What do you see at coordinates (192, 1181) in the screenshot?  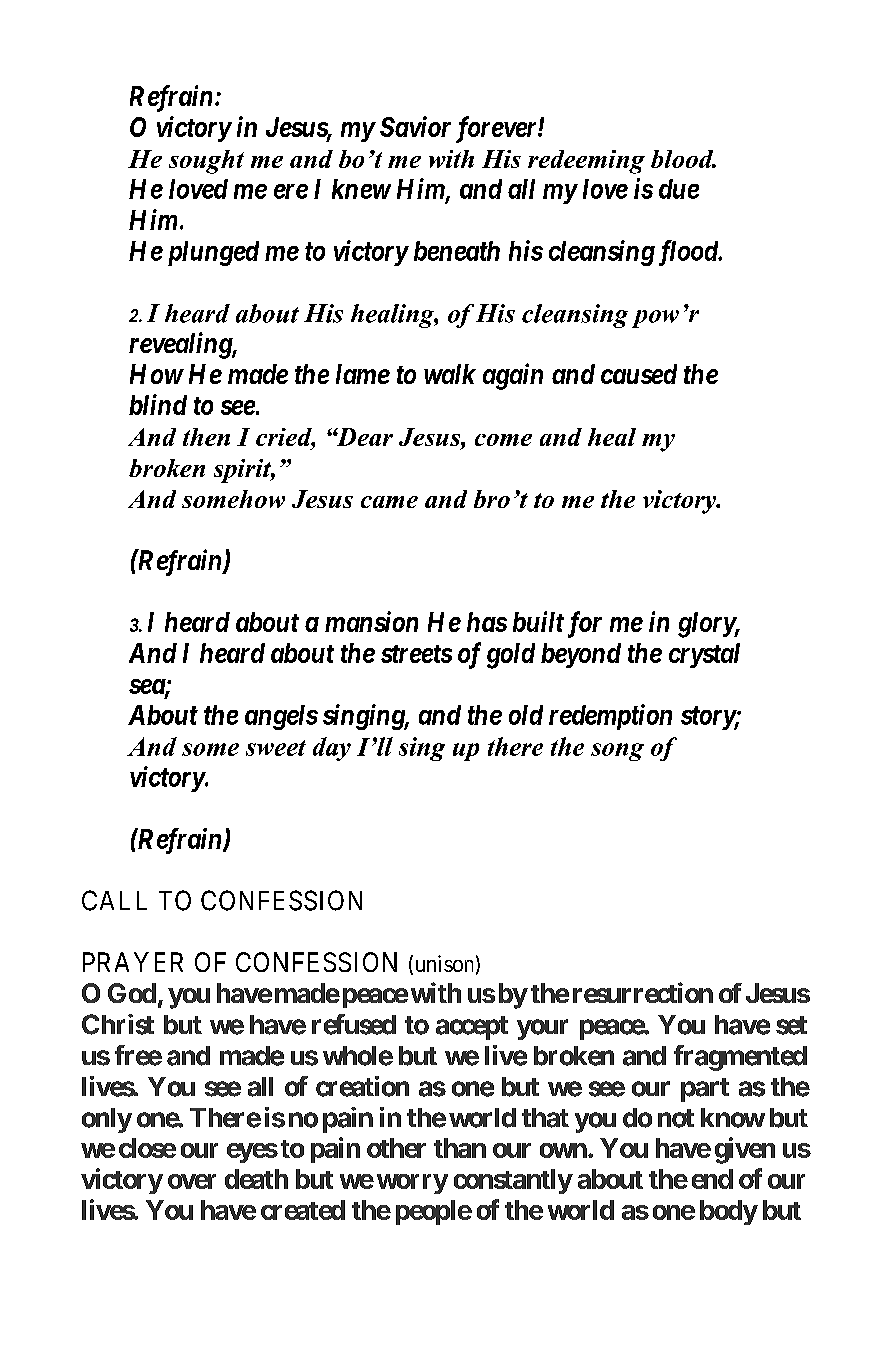 I see `over` at bounding box center [192, 1181].
